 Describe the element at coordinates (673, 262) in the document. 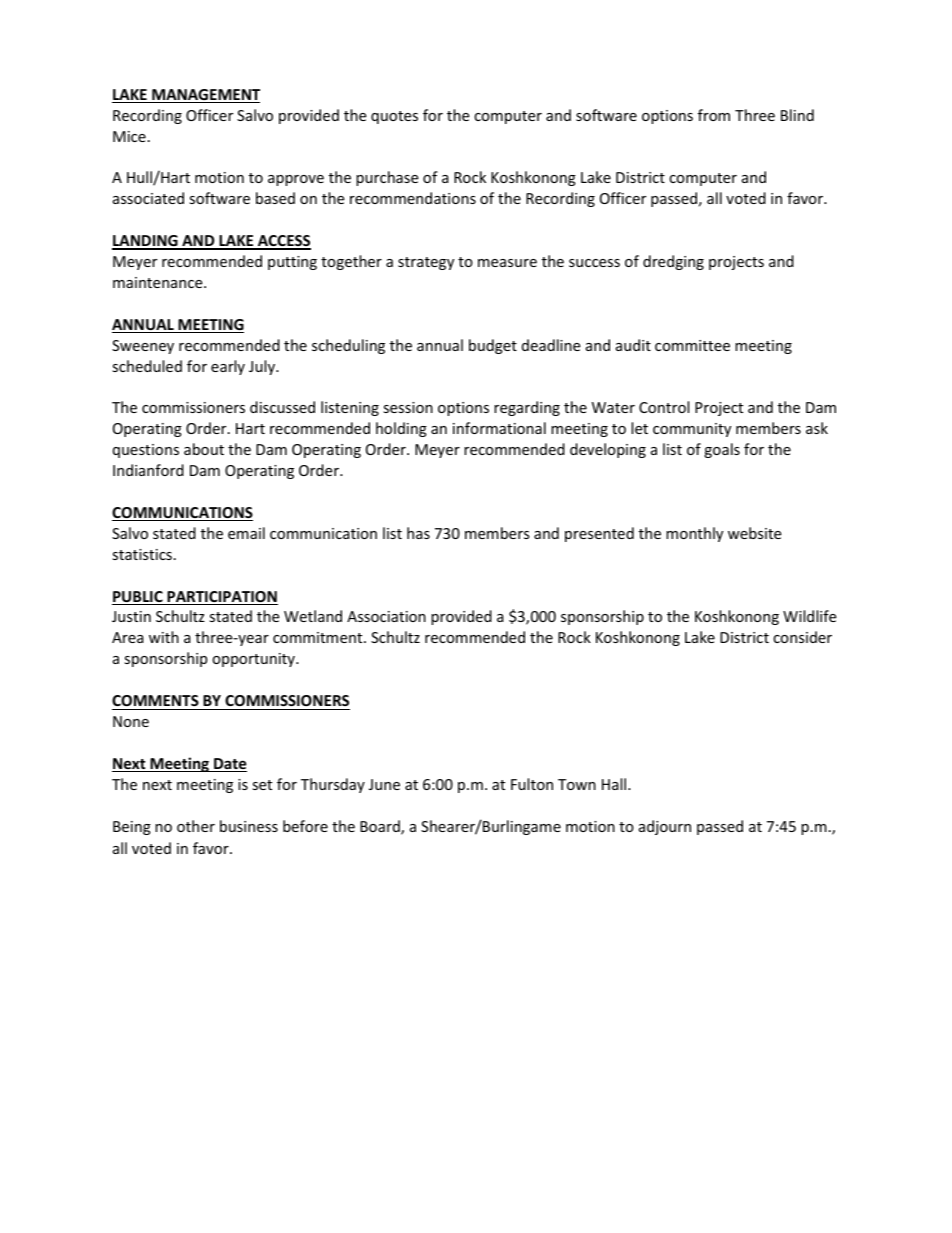

I see `dredging` at that location.
